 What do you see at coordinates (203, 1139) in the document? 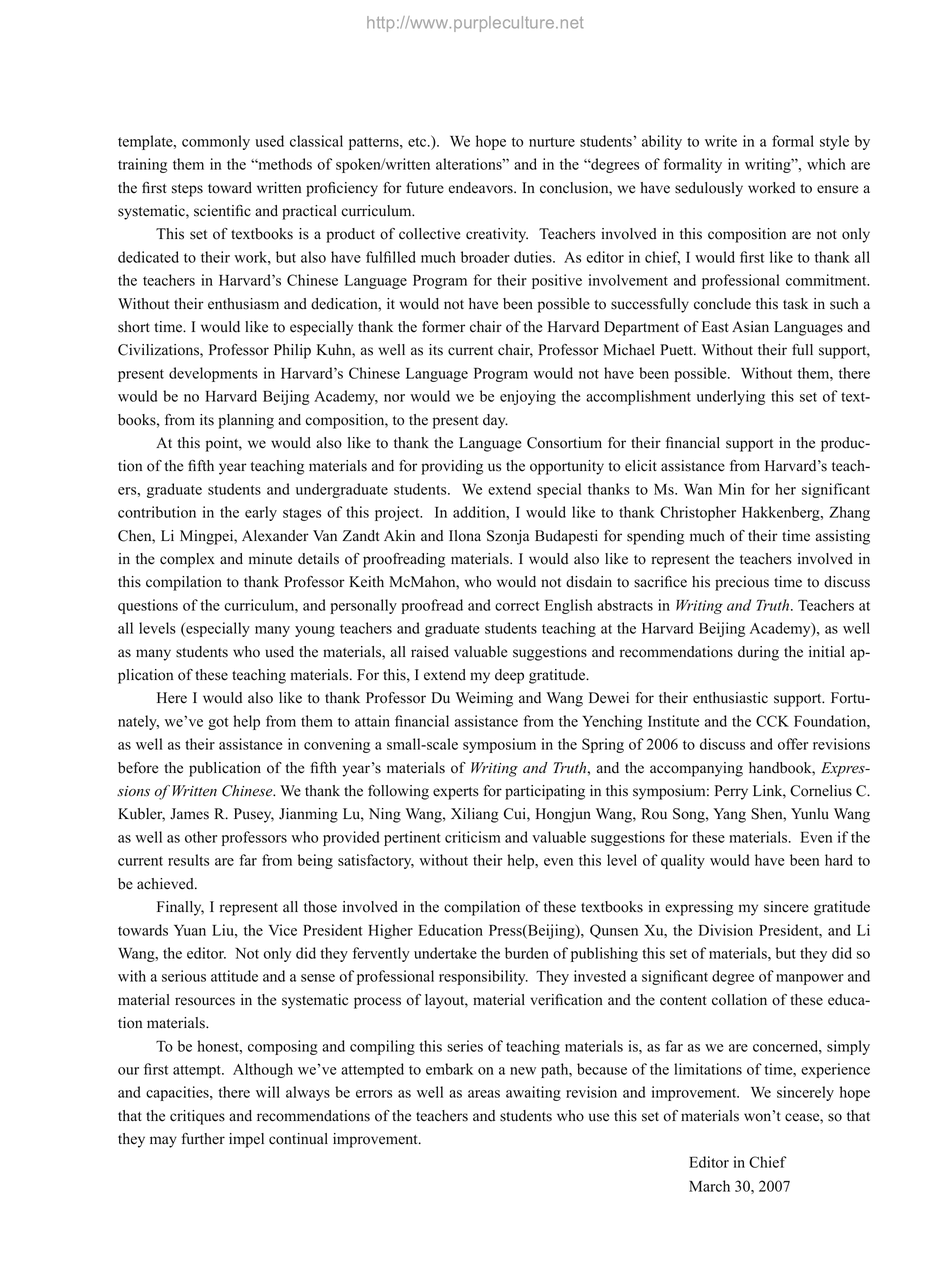
I see `further` at bounding box center [203, 1139].
